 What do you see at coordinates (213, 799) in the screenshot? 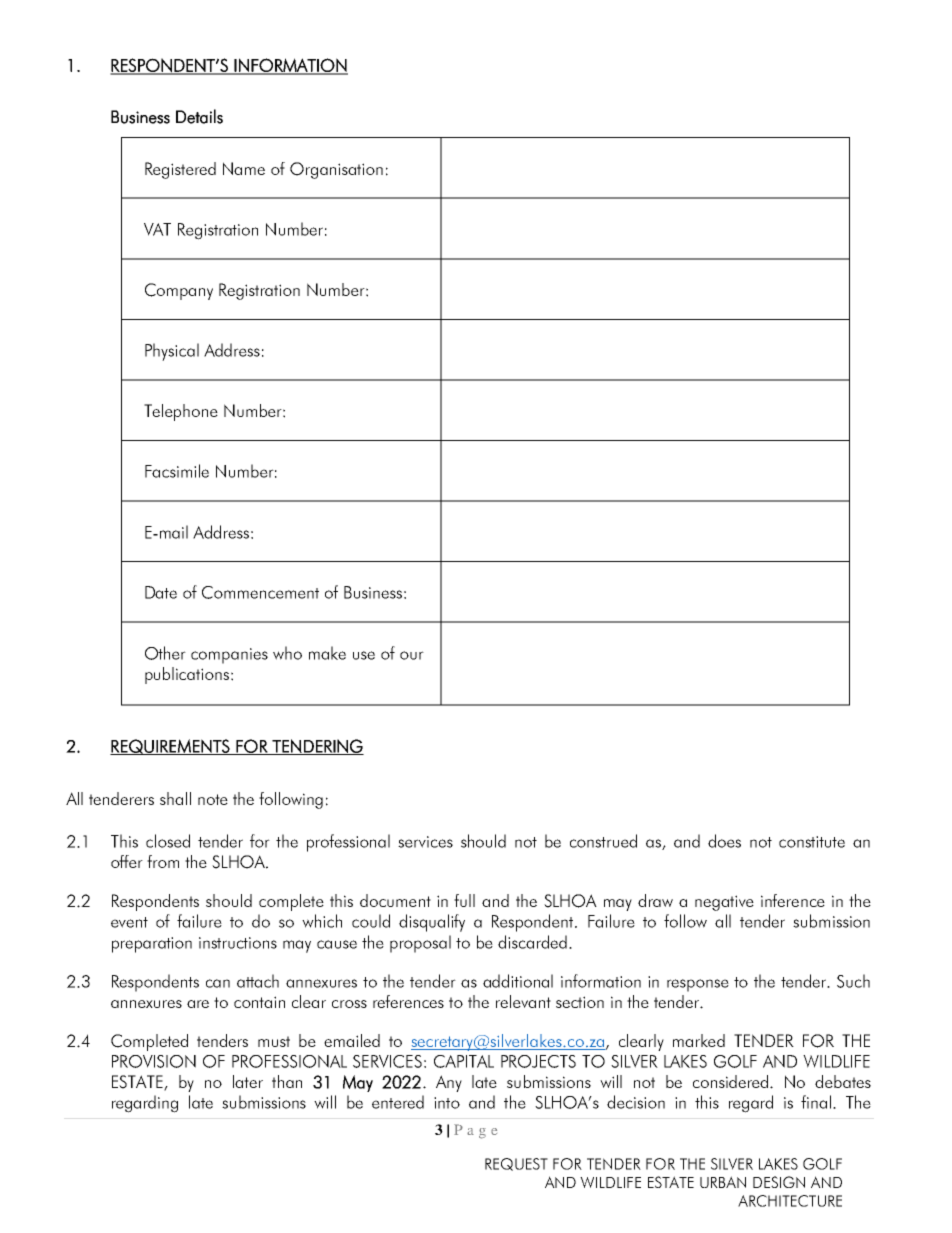
I see `note` at bounding box center [213, 799].
